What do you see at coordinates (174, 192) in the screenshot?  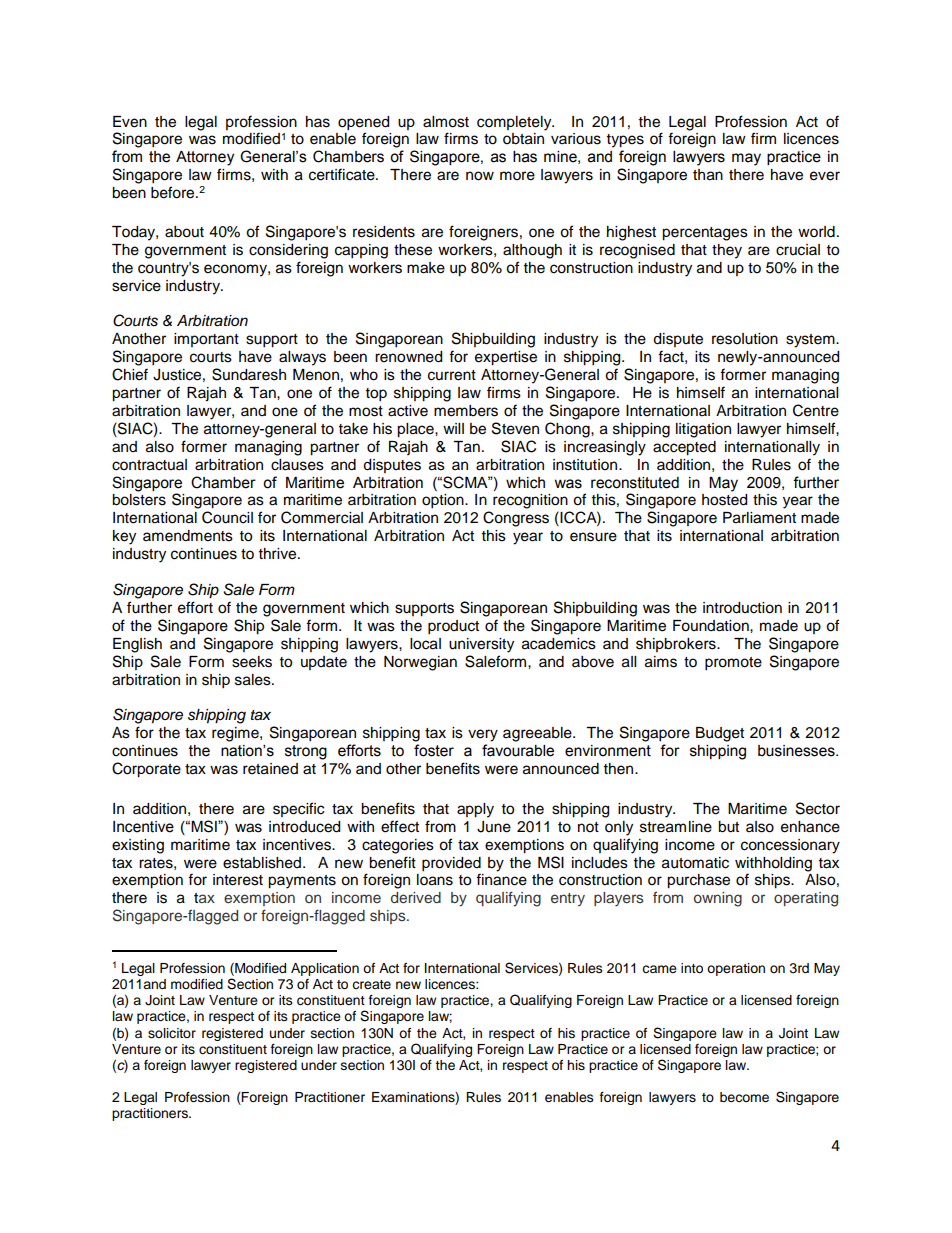 I see `before` at bounding box center [174, 192].
